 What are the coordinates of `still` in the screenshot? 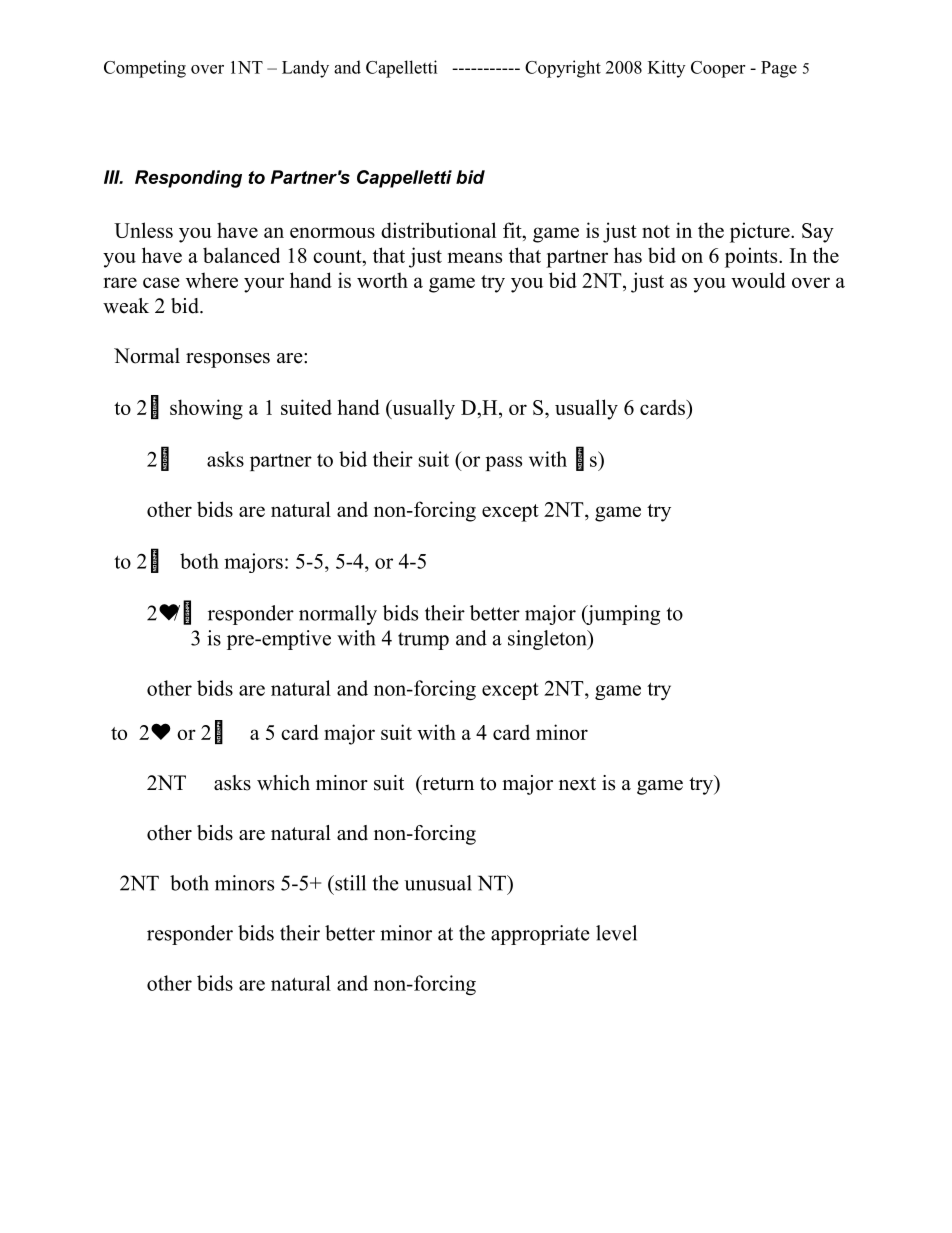 It's located at (349, 883).
